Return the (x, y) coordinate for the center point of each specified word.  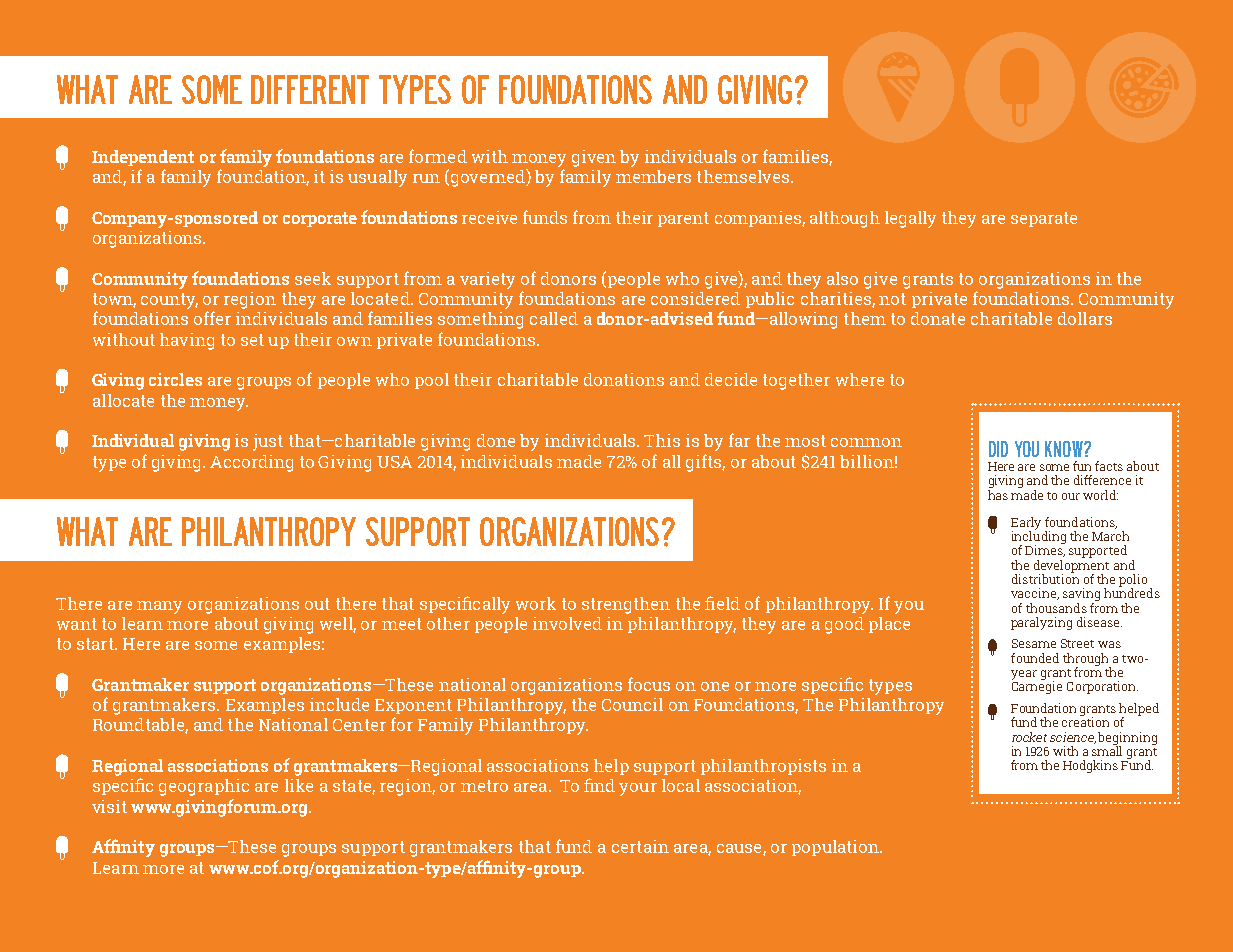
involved (567, 623)
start (96, 644)
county (169, 301)
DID (998, 449)
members (653, 176)
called (554, 318)
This (662, 440)
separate (1044, 219)
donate (938, 318)
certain (640, 846)
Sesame (1034, 643)
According (251, 463)
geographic (204, 787)
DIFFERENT (310, 89)
